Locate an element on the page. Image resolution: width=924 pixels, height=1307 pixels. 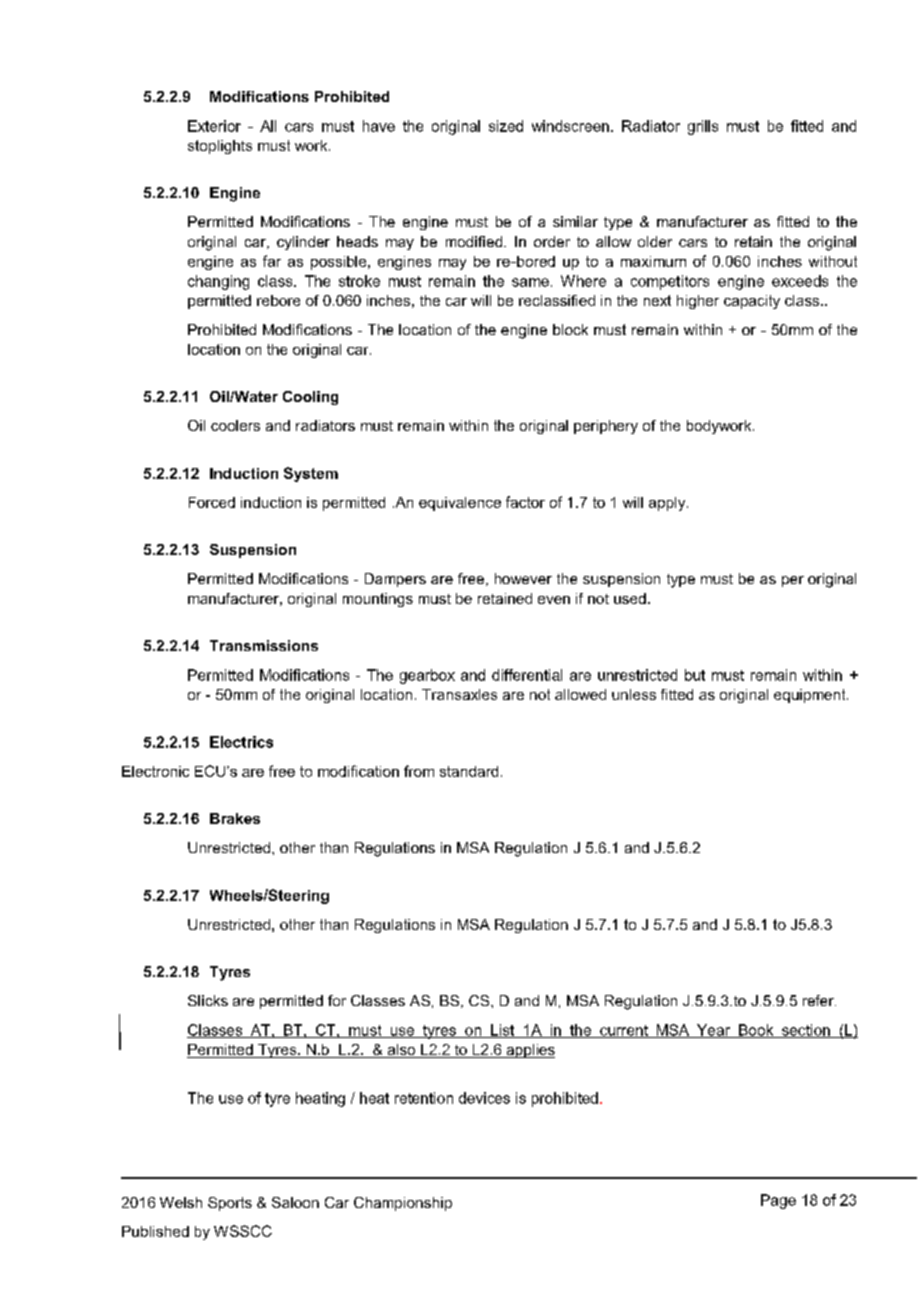
grills is located at coordinates (703, 127).
